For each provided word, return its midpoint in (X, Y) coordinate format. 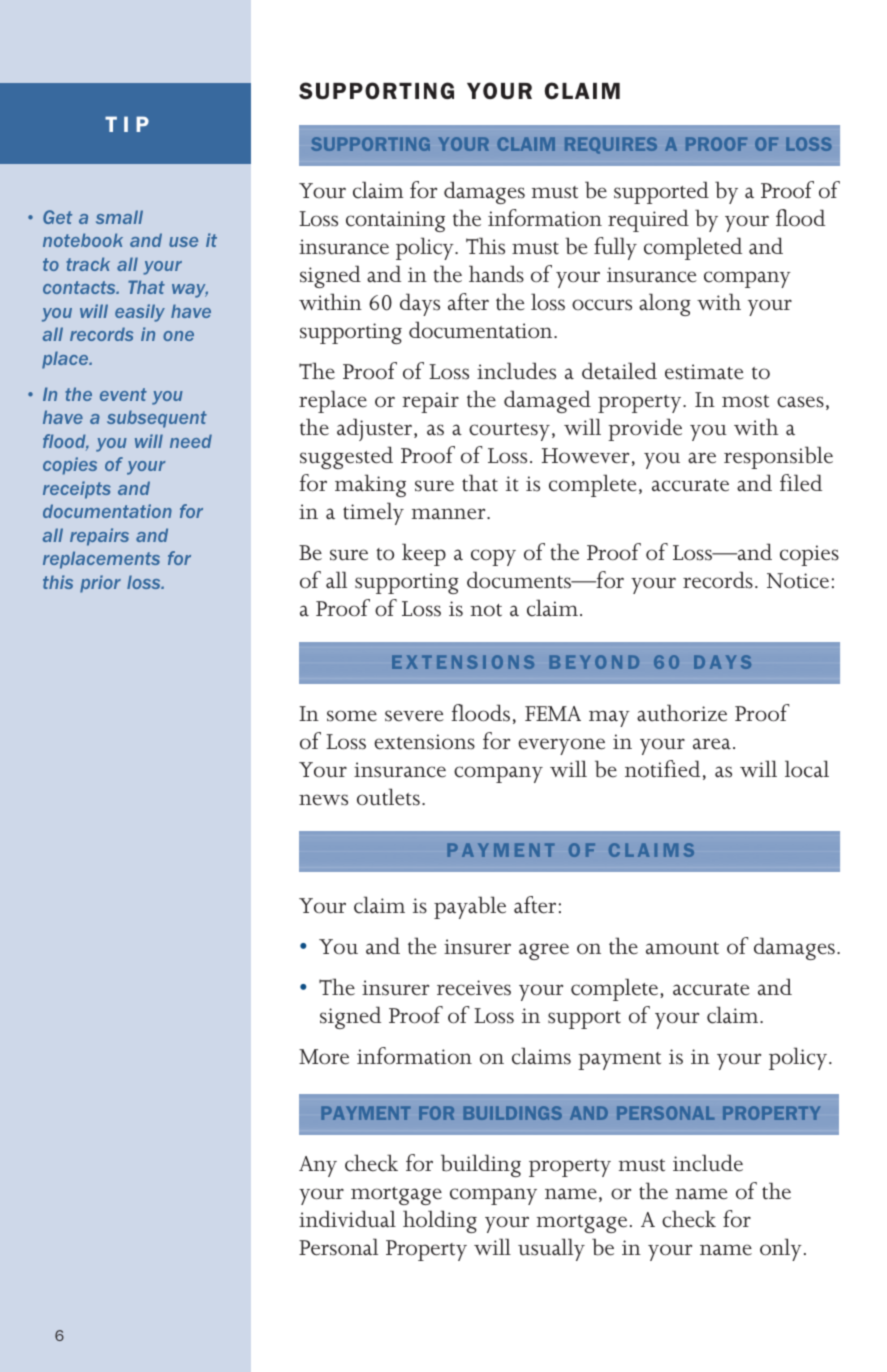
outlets (388, 797)
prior (100, 584)
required (648, 220)
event (123, 394)
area (712, 744)
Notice (798, 581)
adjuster (374, 429)
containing (395, 221)
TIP (127, 124)
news (323, 800)
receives (474, 988)
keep (424, 554)
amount (682, 948)
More (324, 1057)
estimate (704, 372)
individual (347, 1219)
